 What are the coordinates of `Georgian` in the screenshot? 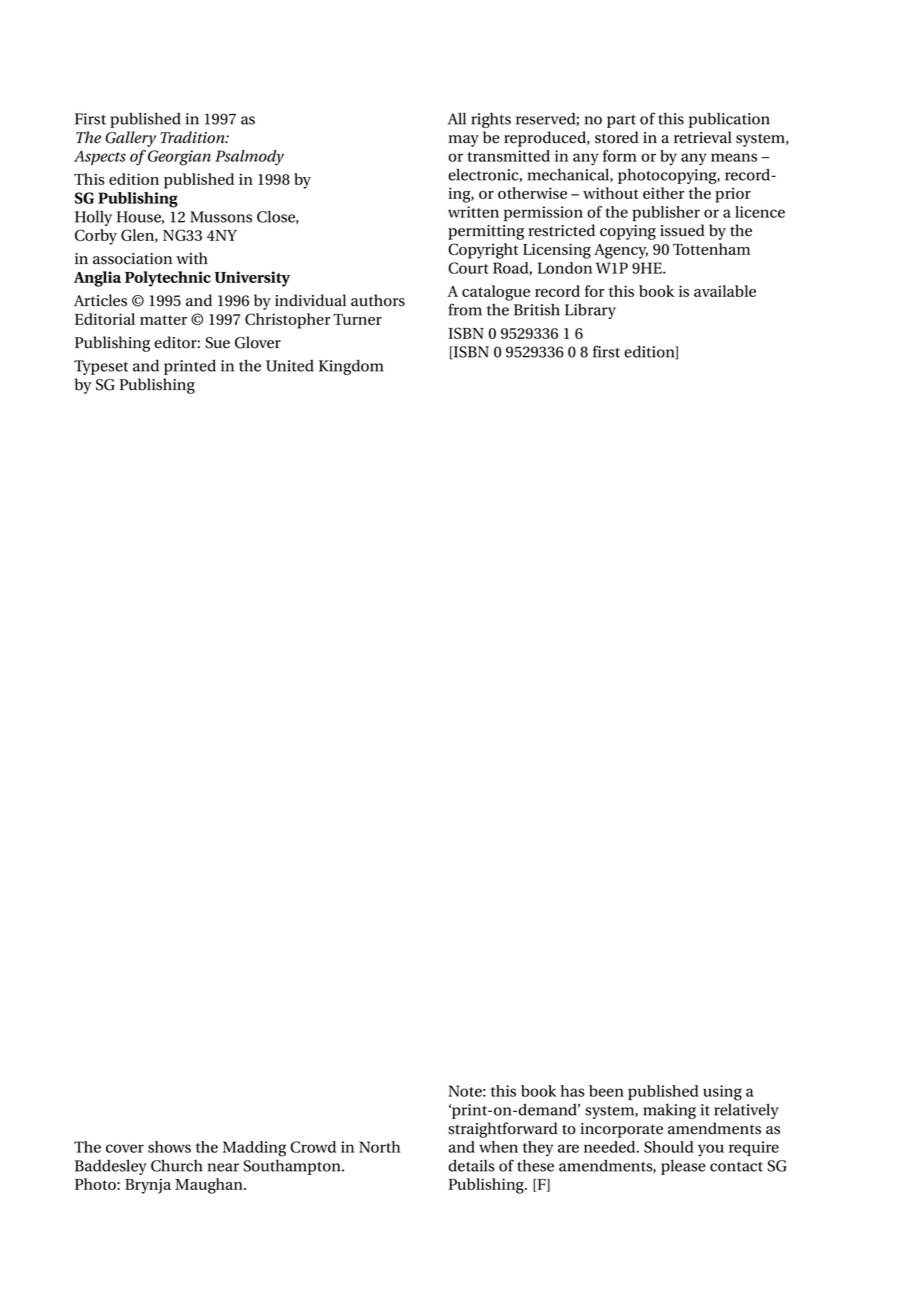 It's located at (179, 158).
